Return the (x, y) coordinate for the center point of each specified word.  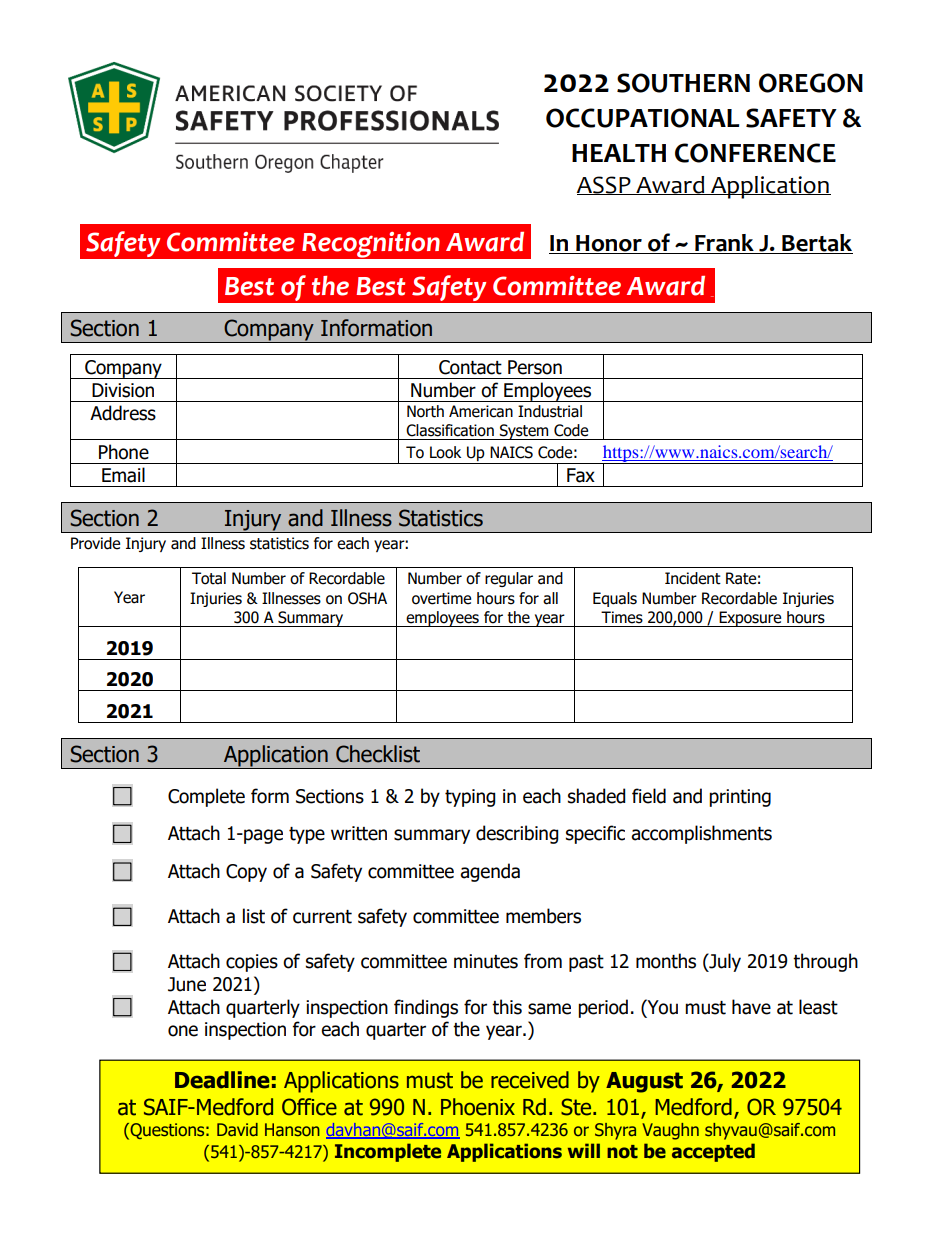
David (237, 1129)
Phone (124, 452)
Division (123, 390)
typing (470, 798)
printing (740, 798)
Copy (246, 873)
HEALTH (619, 153)
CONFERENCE (755, 153)
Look (445, 452)
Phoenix (478, 1107)
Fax (581, 475)
